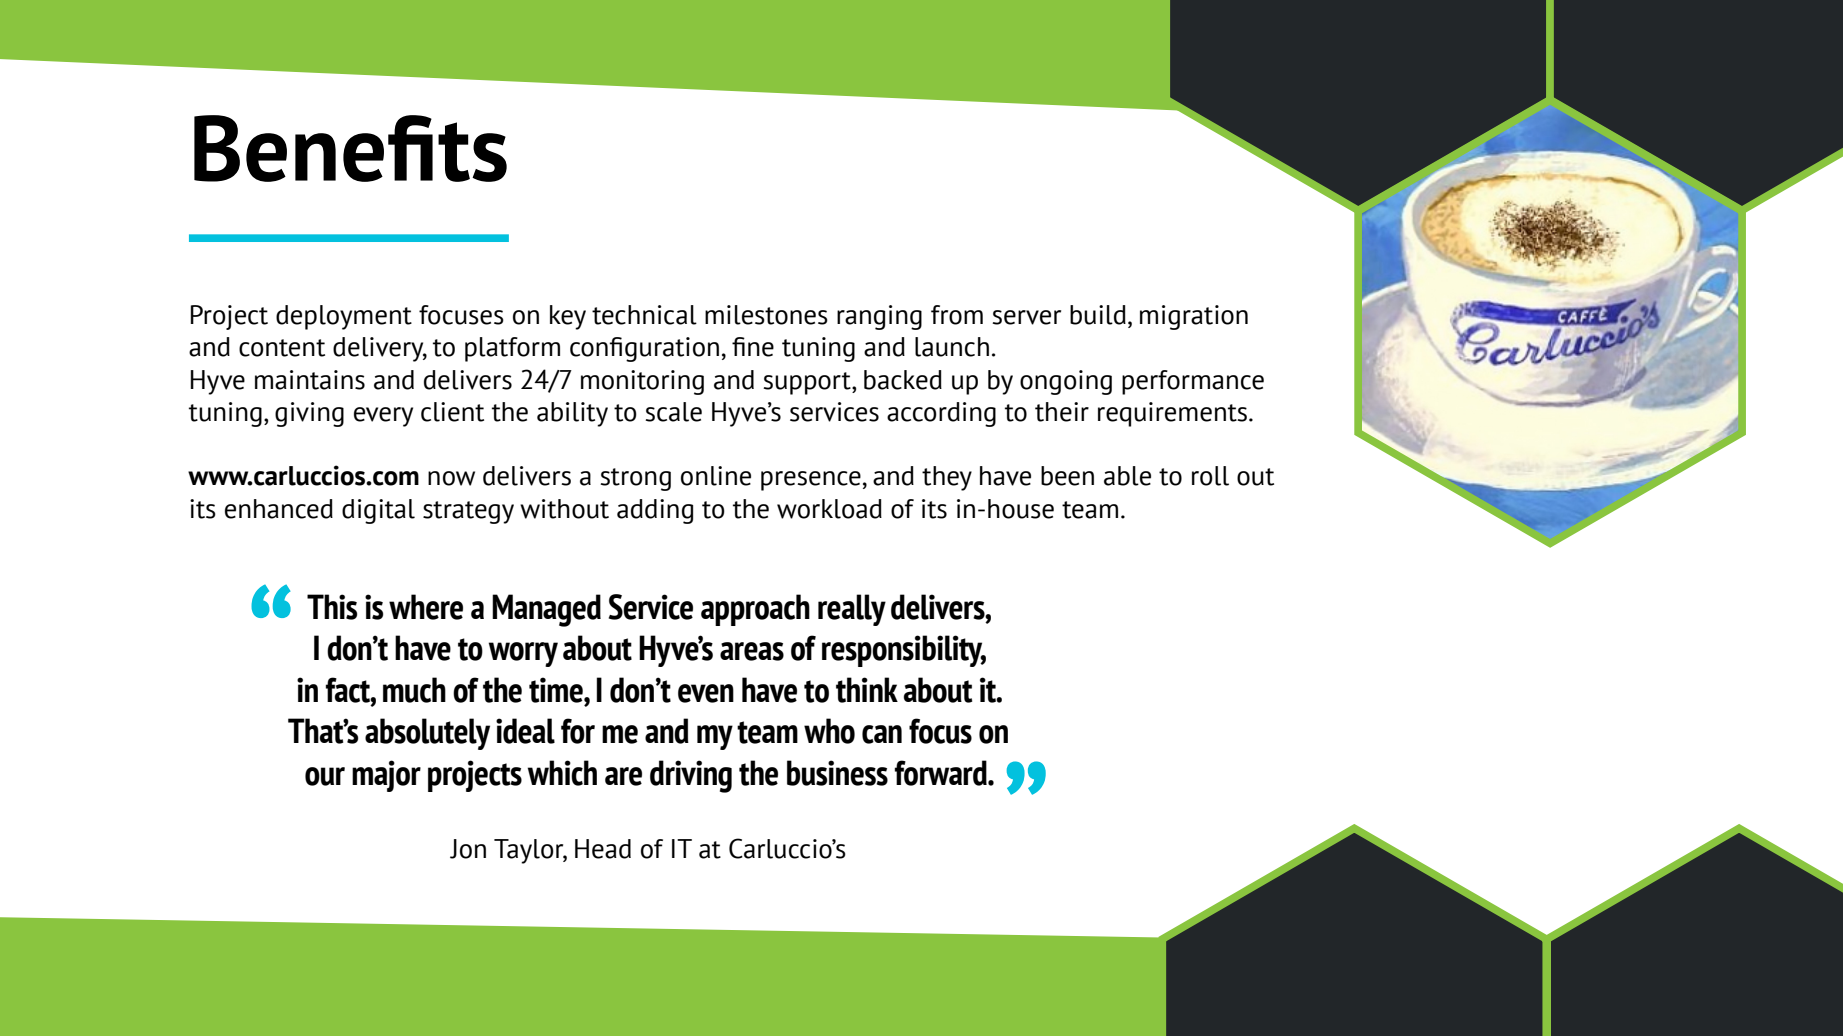 The height and width of the screenshot is (1036, 1843). Describe the element at coordinates (752, 651) in the screenshot. I see `areas` at that location.
